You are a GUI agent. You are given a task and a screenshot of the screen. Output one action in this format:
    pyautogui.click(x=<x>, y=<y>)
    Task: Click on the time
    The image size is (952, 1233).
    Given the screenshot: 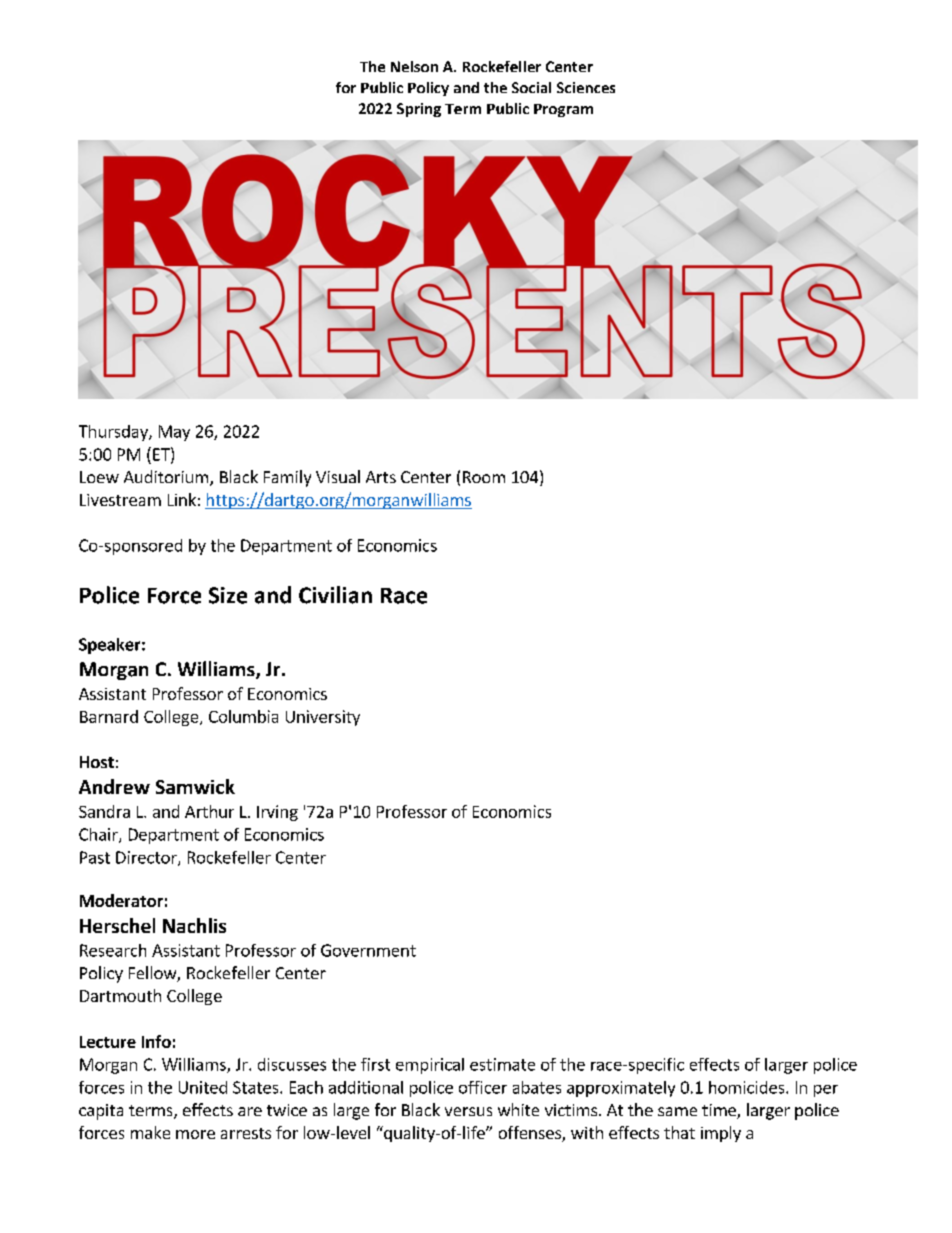 What is the action you would take?
    pyautogui.click(x=720, y=1111)
